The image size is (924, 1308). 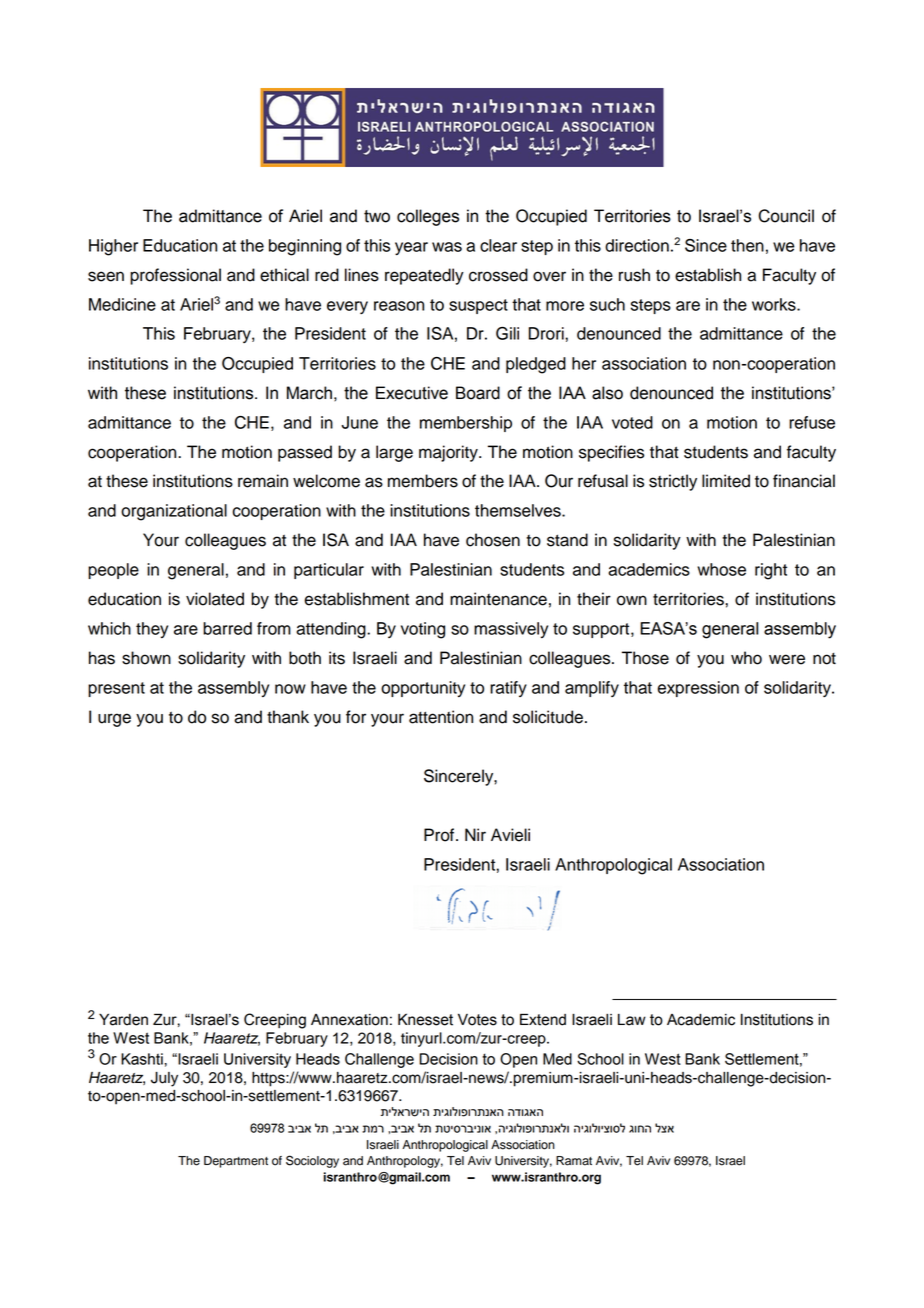 I want to click on maintenance, so click(x=498, y=599).
